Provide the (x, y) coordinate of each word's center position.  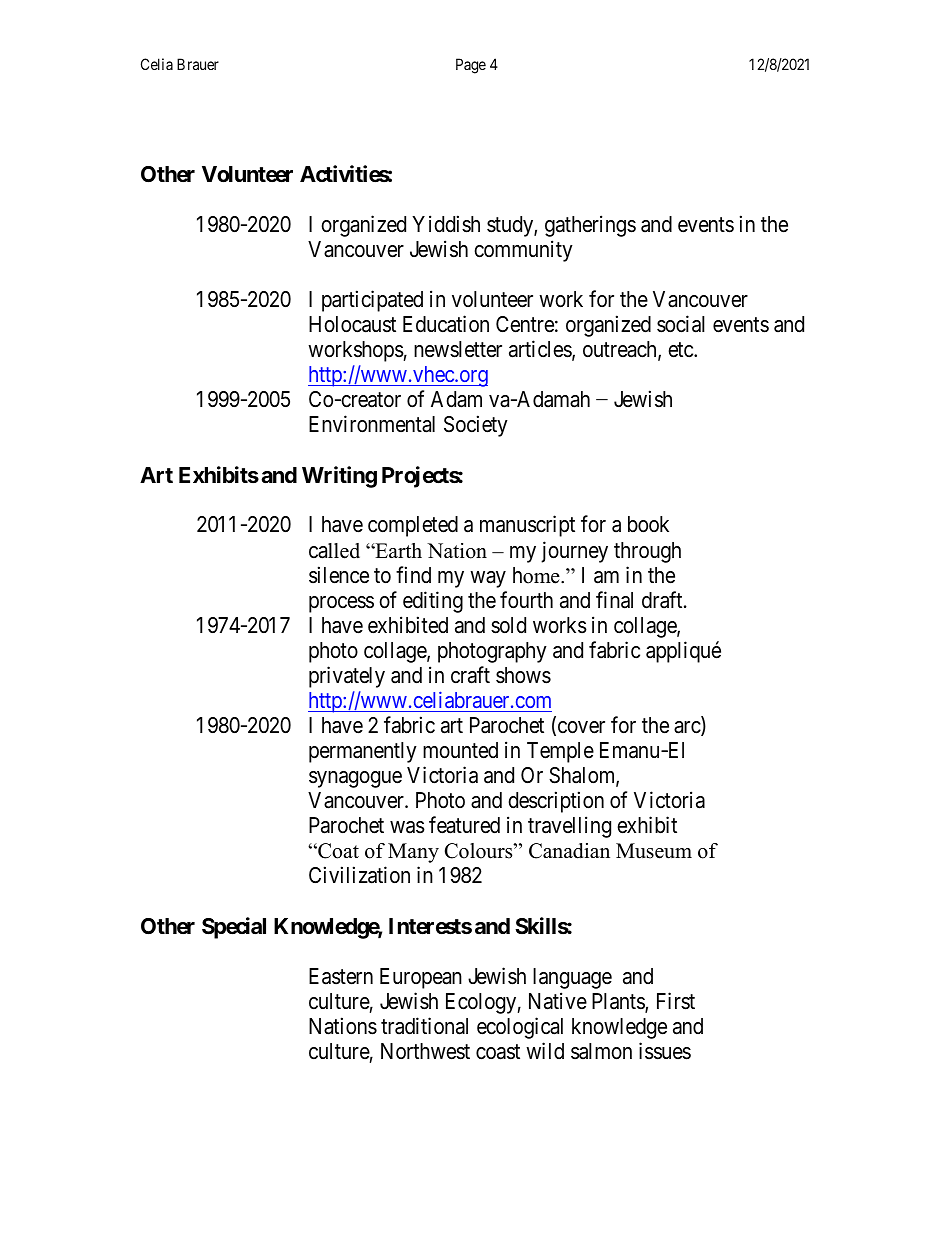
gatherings (590, 226)
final (614, 600)
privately (347, 677)
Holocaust (352, 324)
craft (470, 675)
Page (471, 66)
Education (446, 324)
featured (464, 825)
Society (476, 426)
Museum (654, 851)
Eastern (341, 976)
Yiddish (446, 224)
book (648, 524)
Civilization (359, 875)
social (681, 324)
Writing (339, 477)
